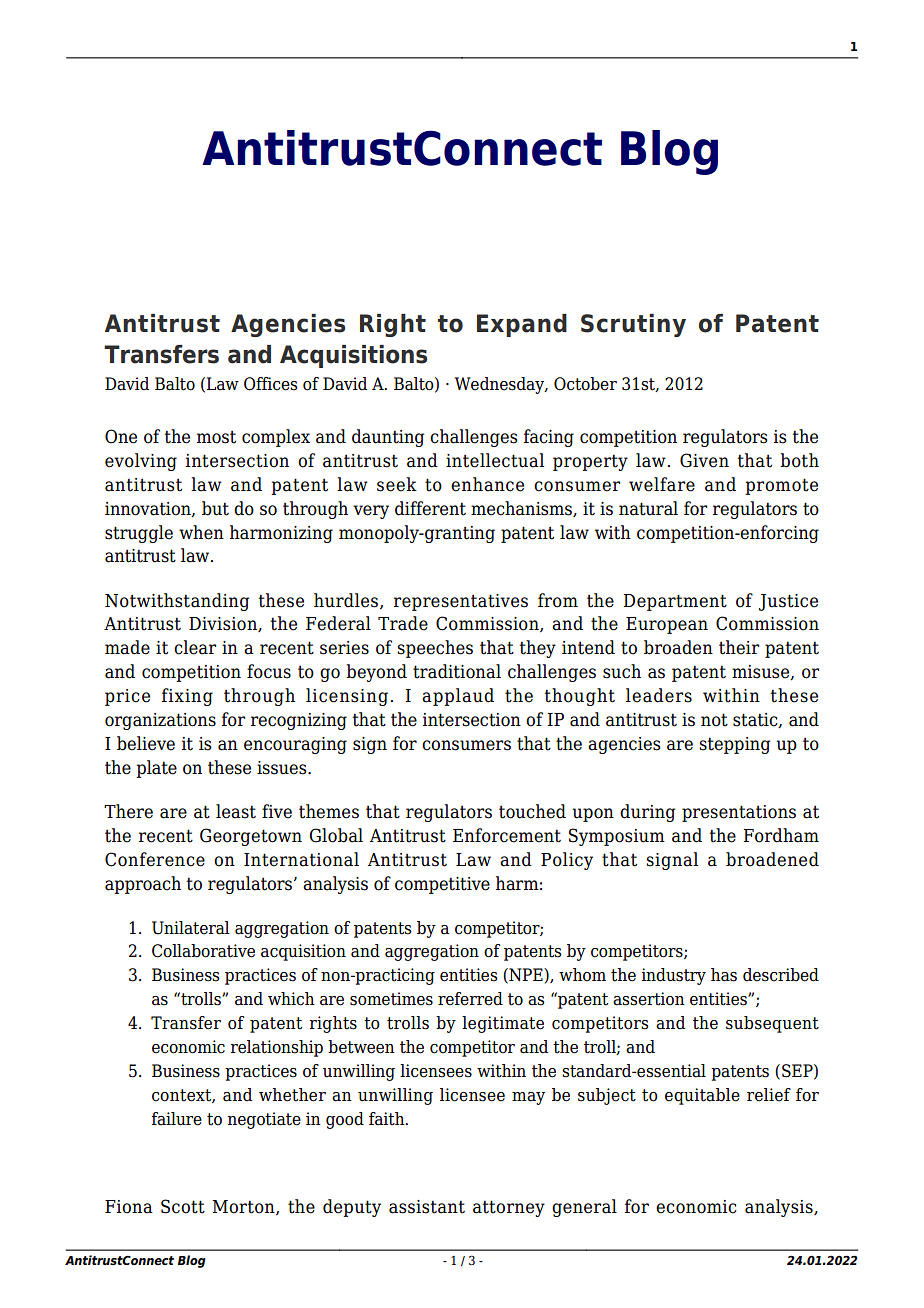  Describe the element at coordinates (191, 928) in the screenshot. I see `Unilateral` at that location.
